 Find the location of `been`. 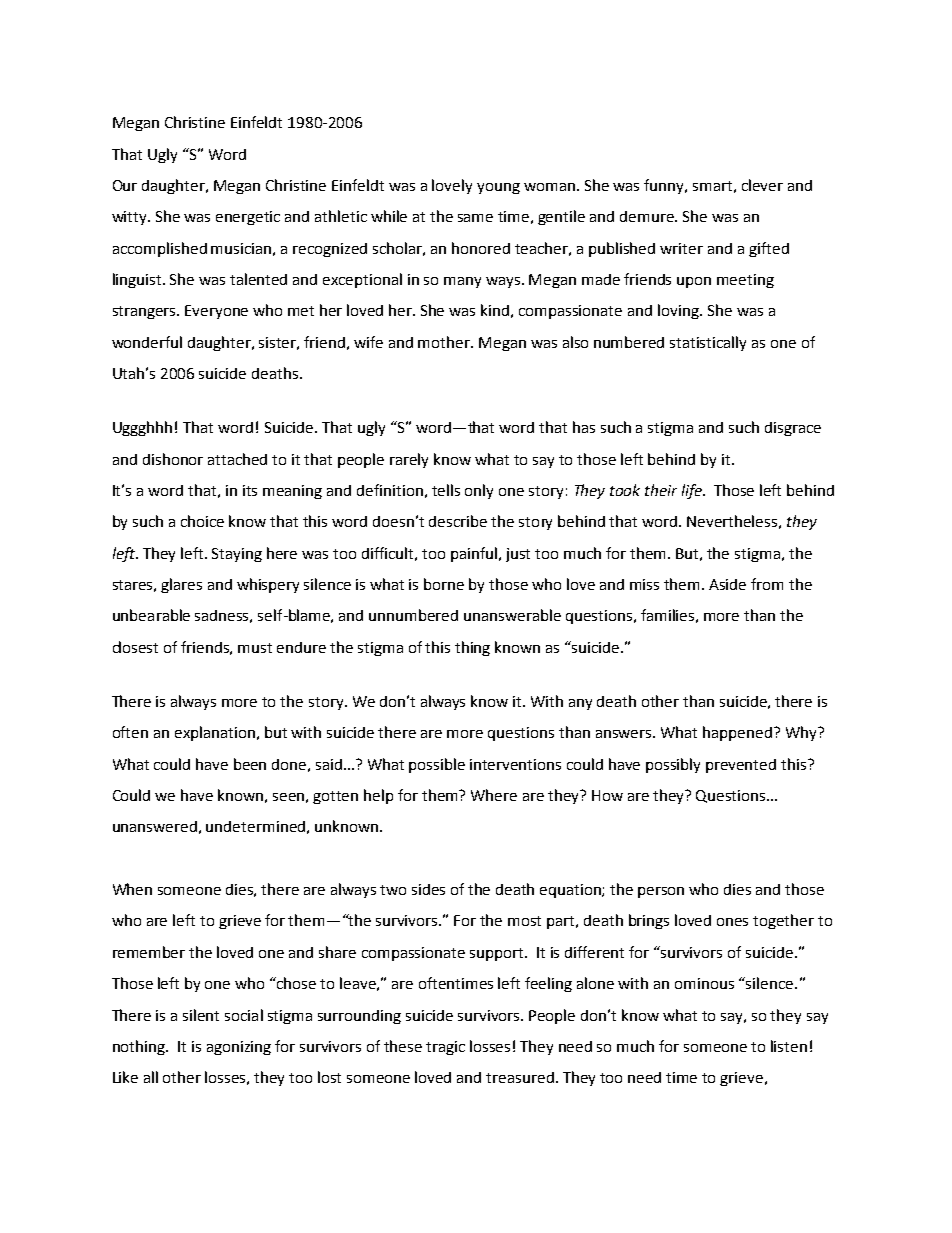

been is located at coordinates (250, 764).
